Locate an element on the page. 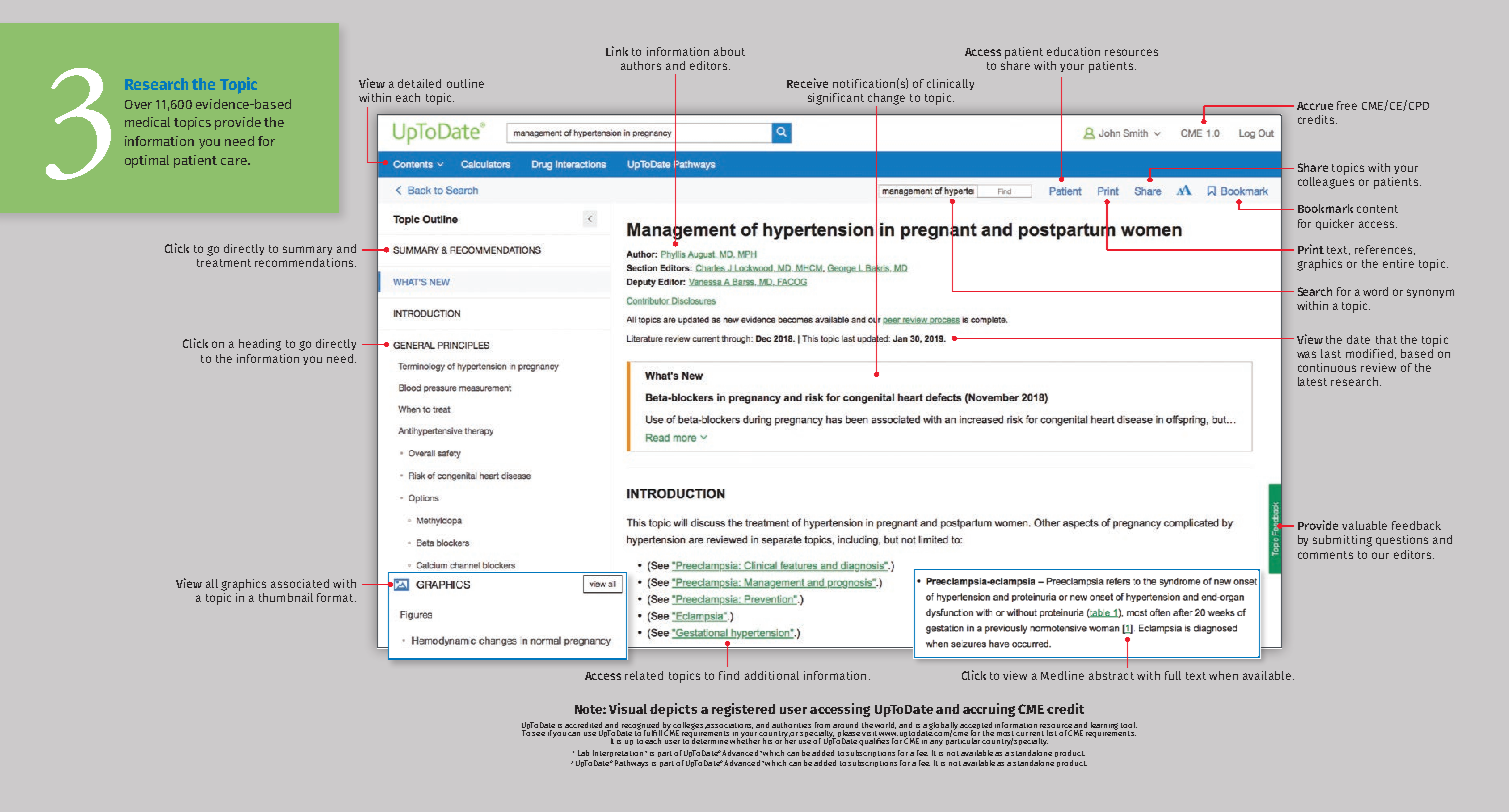 This document has width=1509, height=812. detailed is located at coordinates (419, 83).
